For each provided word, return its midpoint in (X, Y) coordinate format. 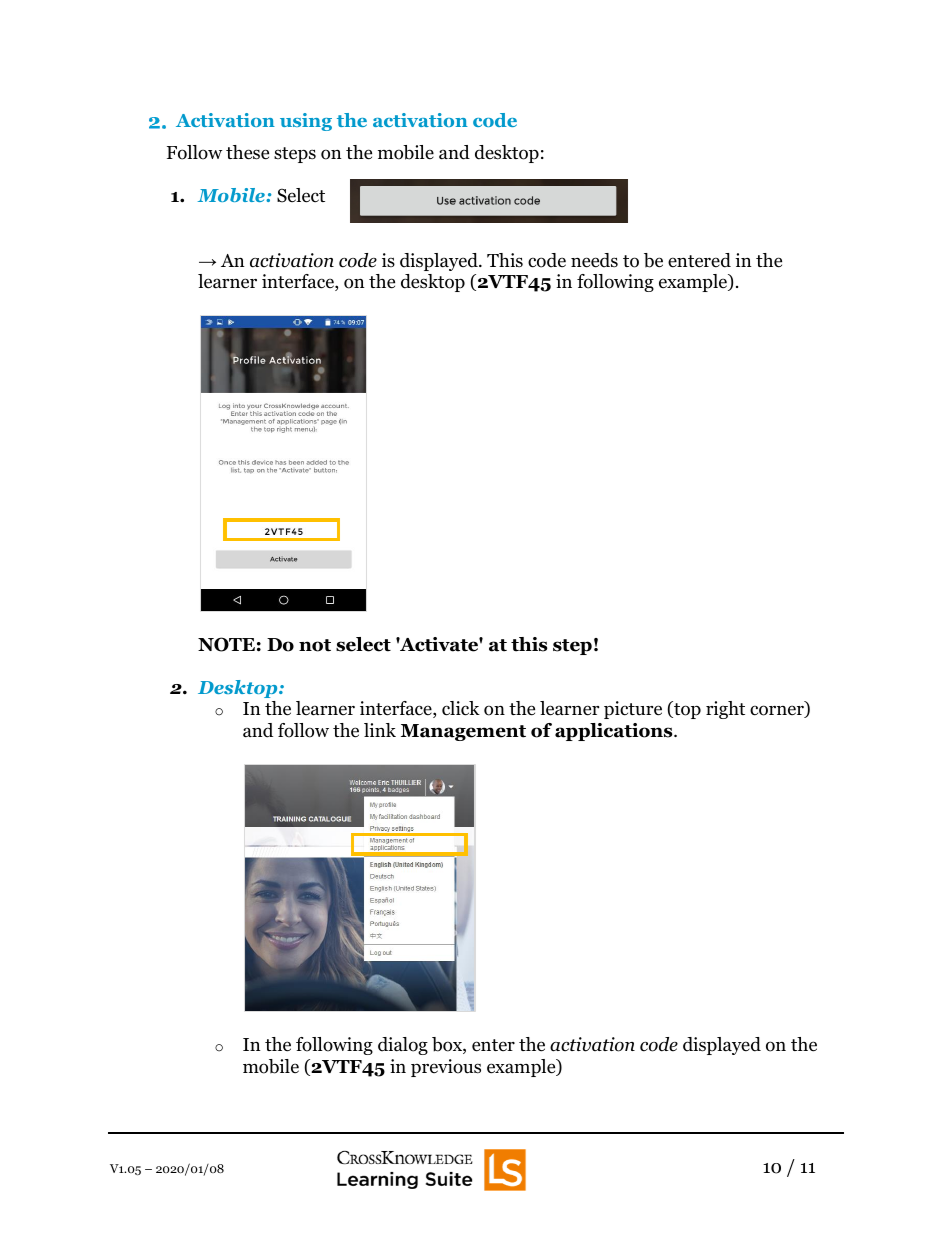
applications (615, 732)
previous (446, 1068)
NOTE (226, 644)
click (461, 708)
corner (778, 711)
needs (594, 260)
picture (633, 710)
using (306, 122)
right (725, 710)
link (380, 730)
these (247, 152)
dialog (403, 1046)
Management (463, 732)
